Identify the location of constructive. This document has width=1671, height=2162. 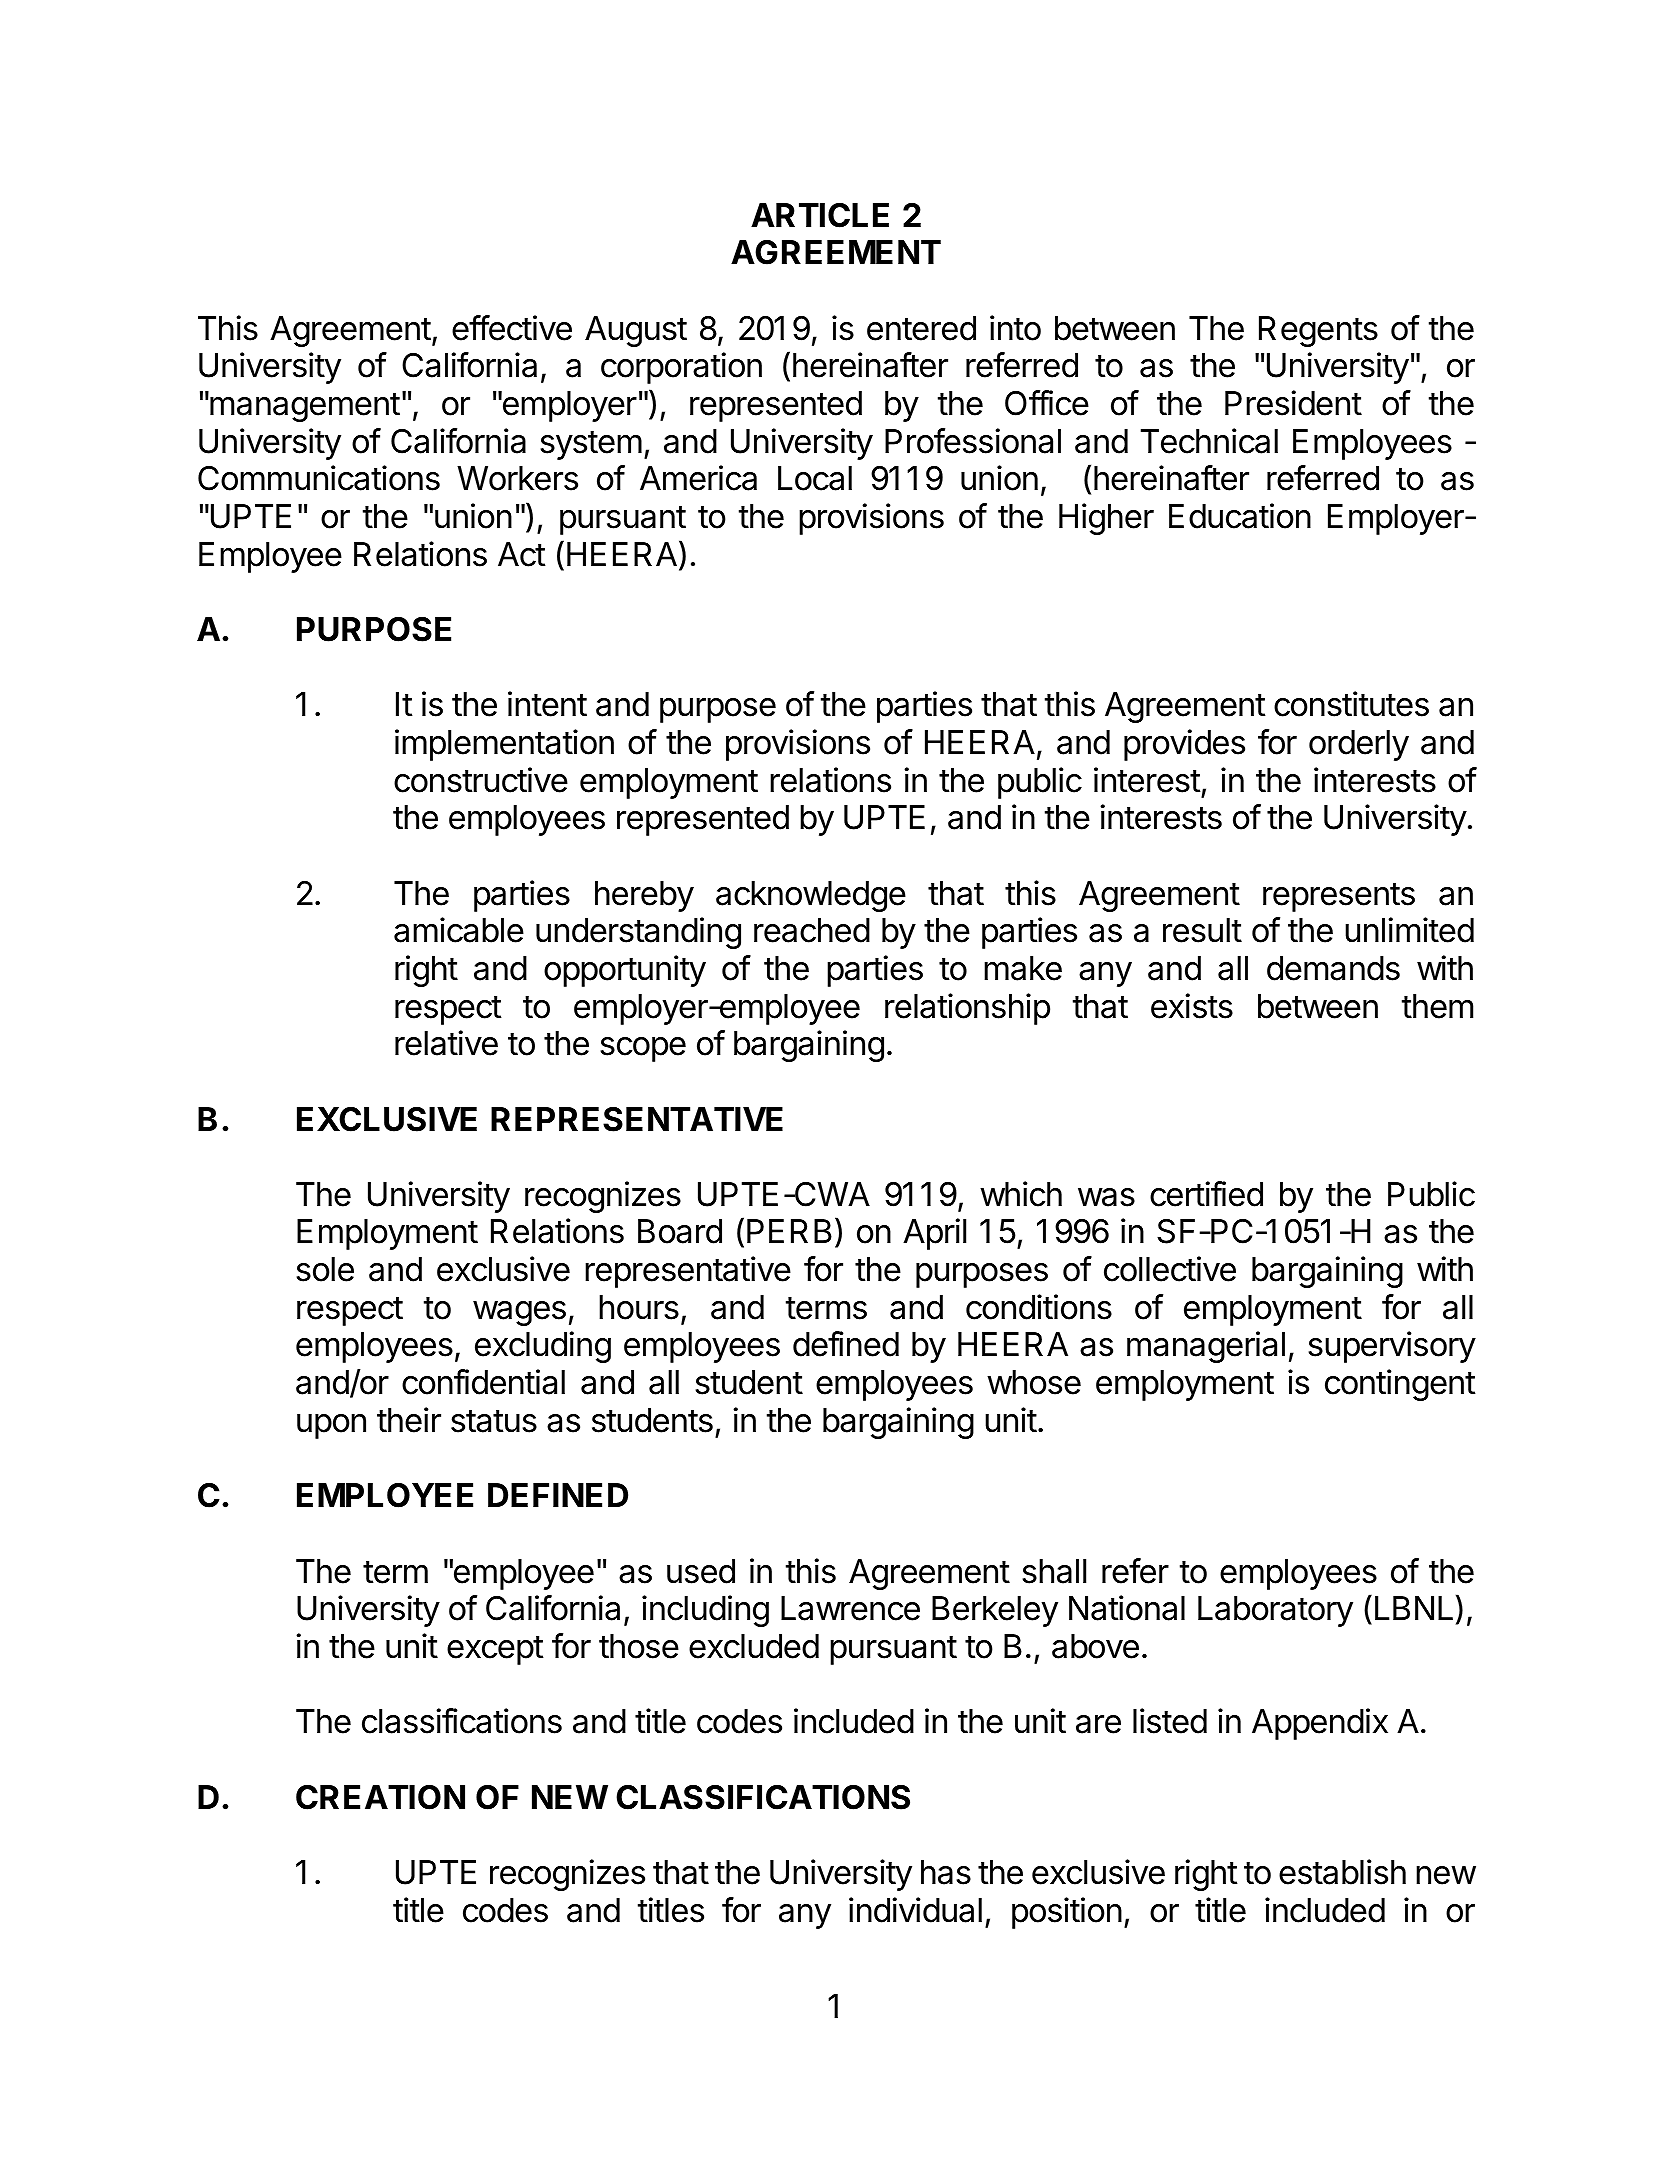
(481, 780).
